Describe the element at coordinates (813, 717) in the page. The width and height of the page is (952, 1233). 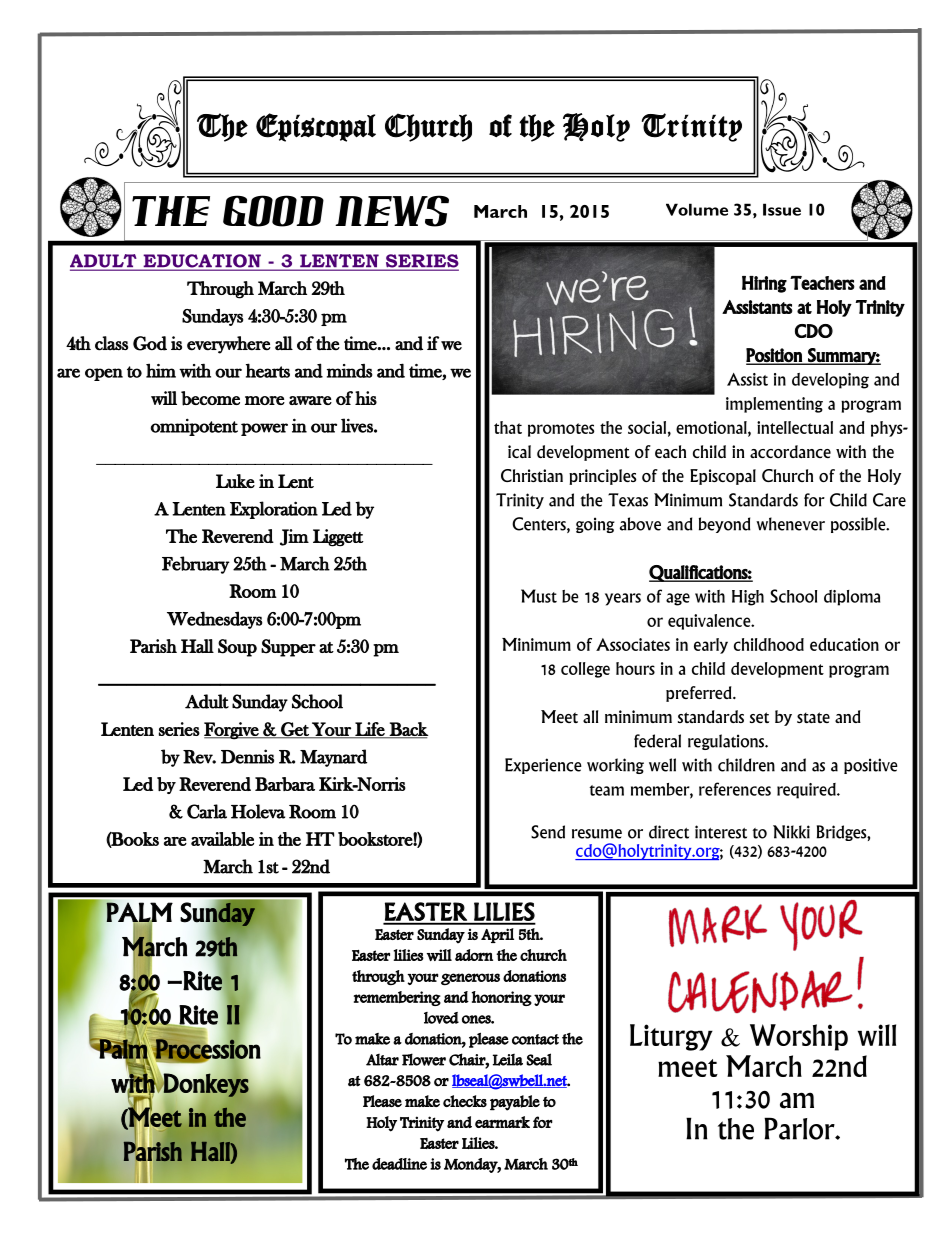
I see `state` at that location.
